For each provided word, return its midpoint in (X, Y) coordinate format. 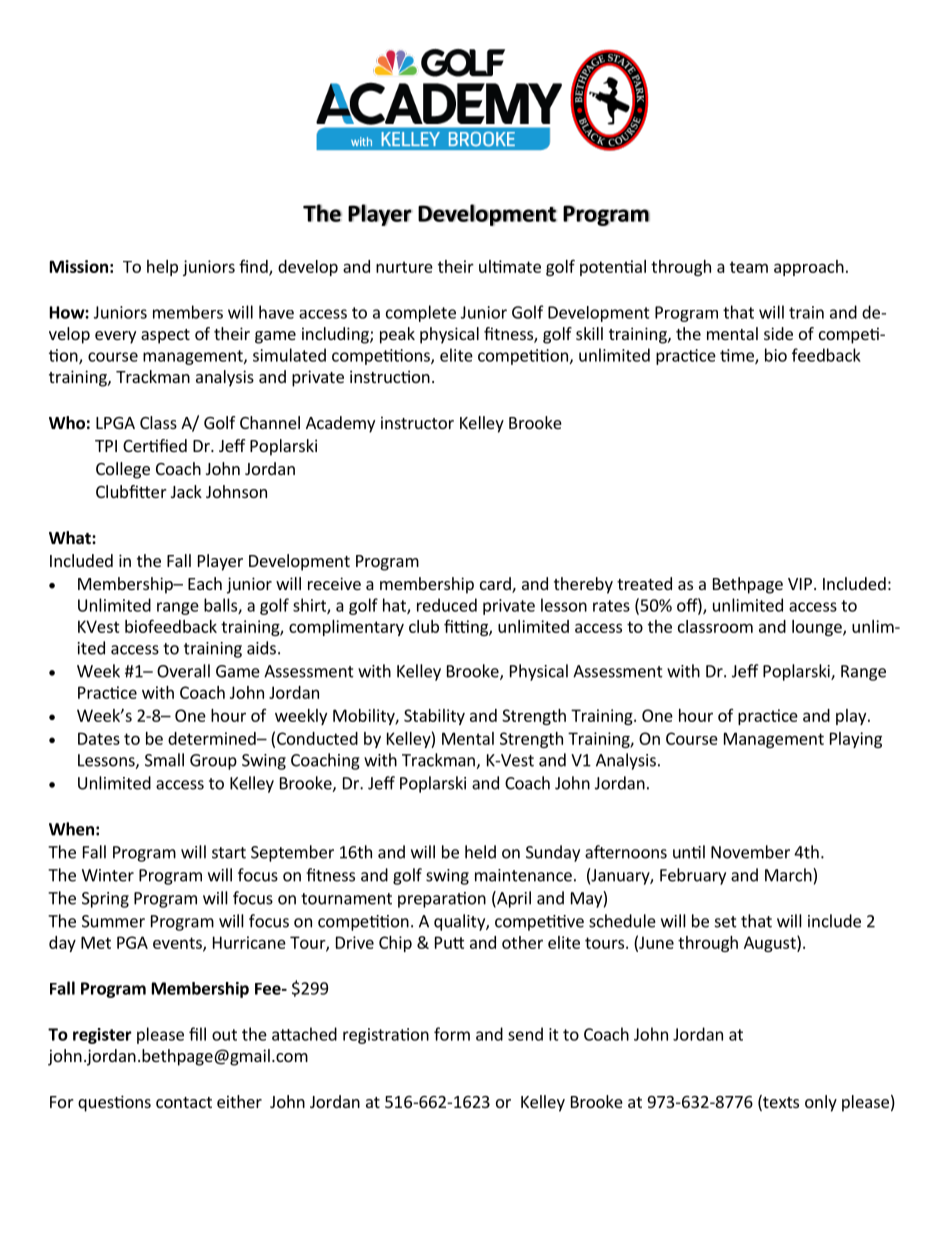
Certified (155, 445)
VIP (800, 584)
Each (205, 583)
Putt (449, 942)
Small (164, 760)
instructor (417, 422)
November (750, 852)
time (738, 356)
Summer (113, 921)
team (749, 267)
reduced (447, 605)
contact (184, 1102)
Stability (434, 717)
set (726, 922)
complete (421, 313)
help (162, 268)
